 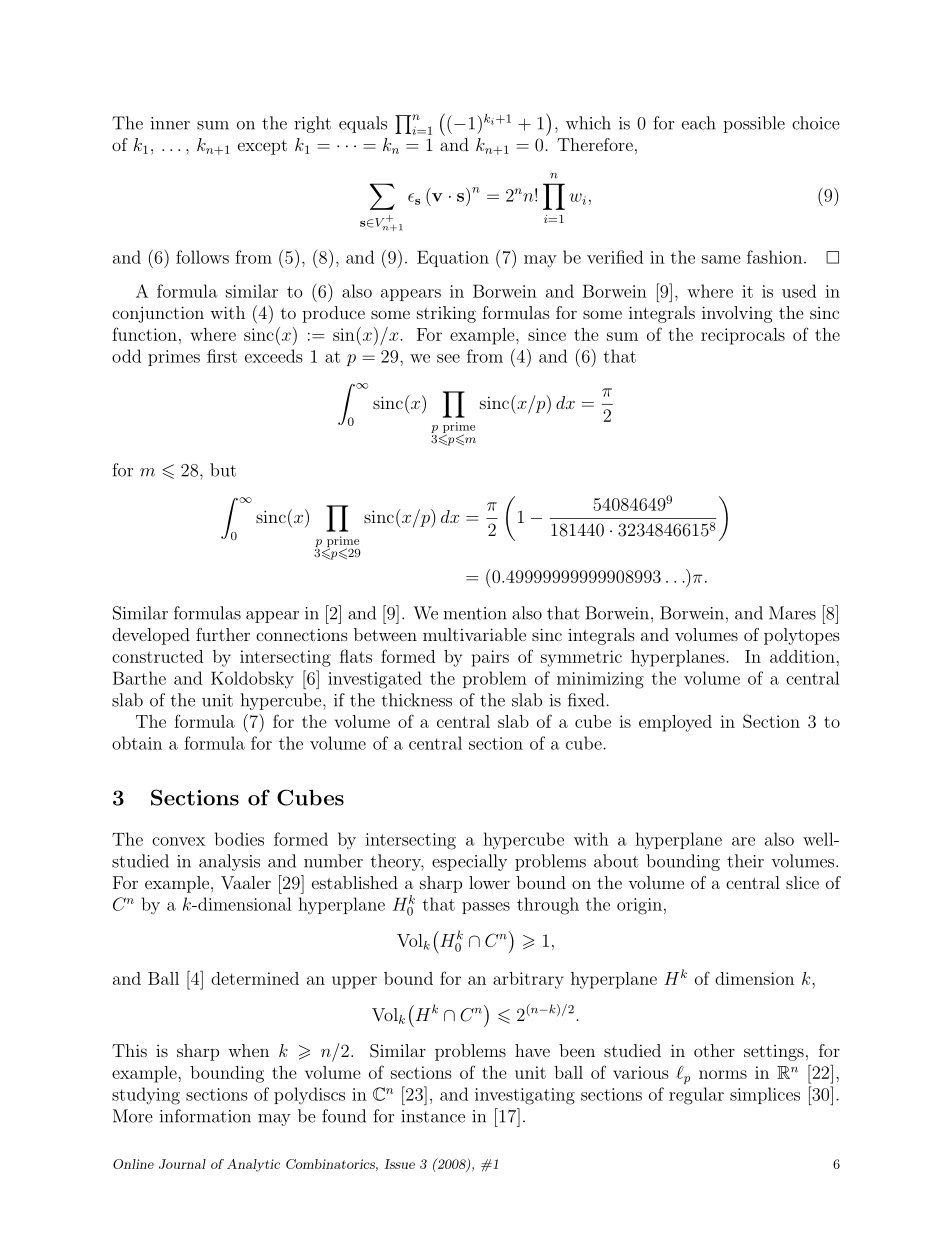 What do you see at coordinates (205, 1116) in the screenshot?
I see `information` at bounding box center [205, 1116].
